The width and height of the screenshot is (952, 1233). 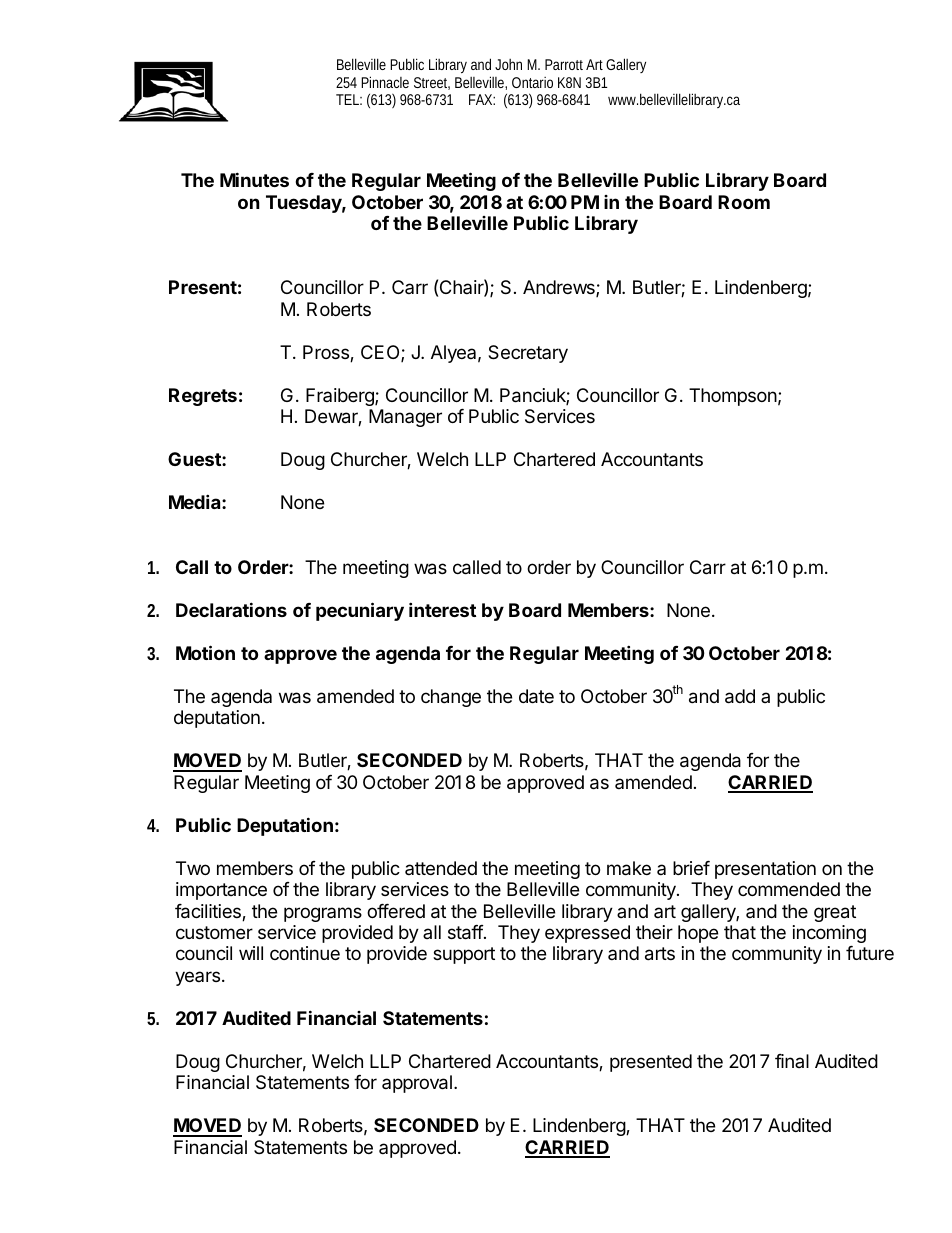 I want to click on attended, so click(x=441, y=868).
